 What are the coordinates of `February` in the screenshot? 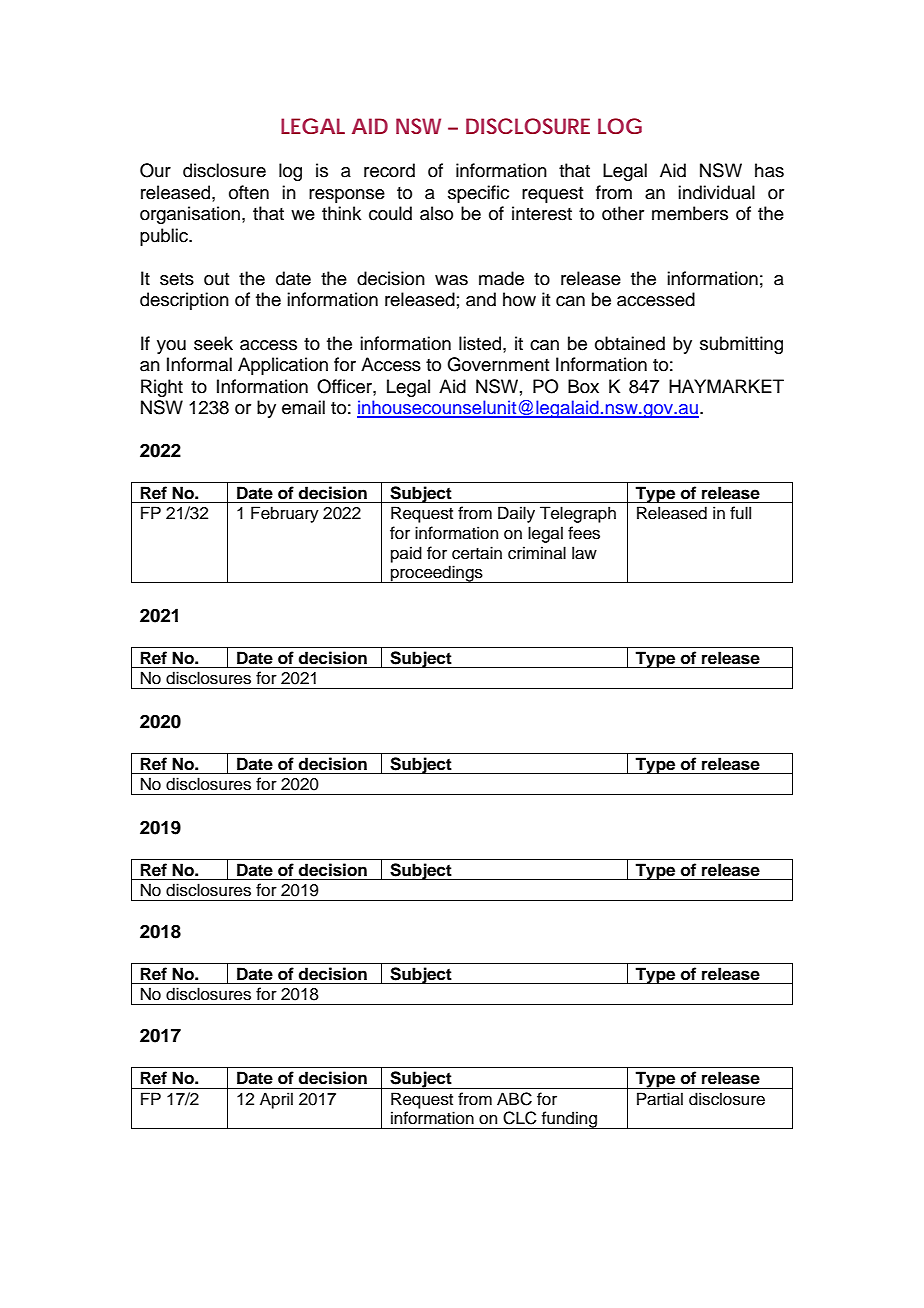 It's located at (285, 514).
